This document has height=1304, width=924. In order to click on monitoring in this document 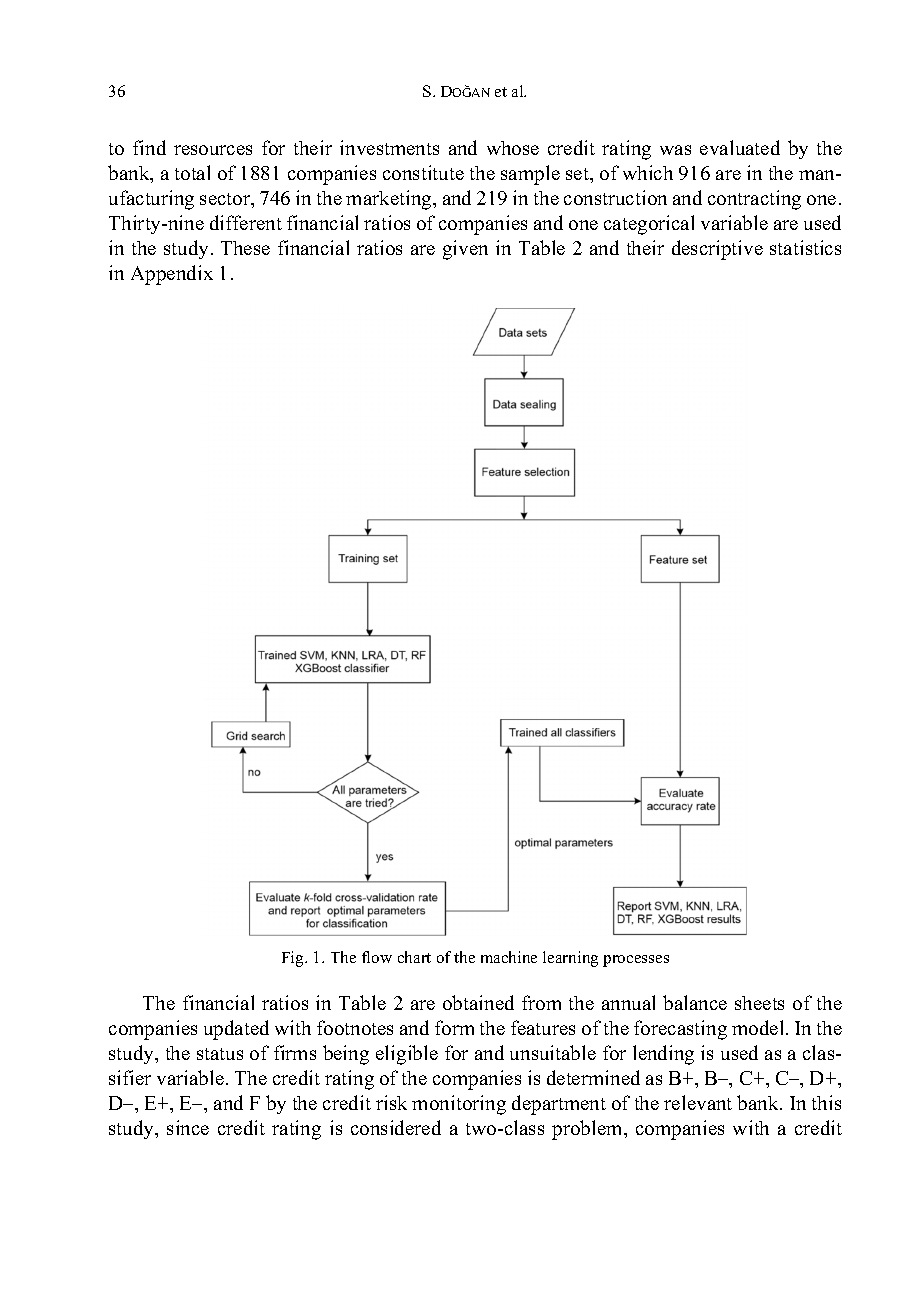, I will do `click(459, 1105)`.
